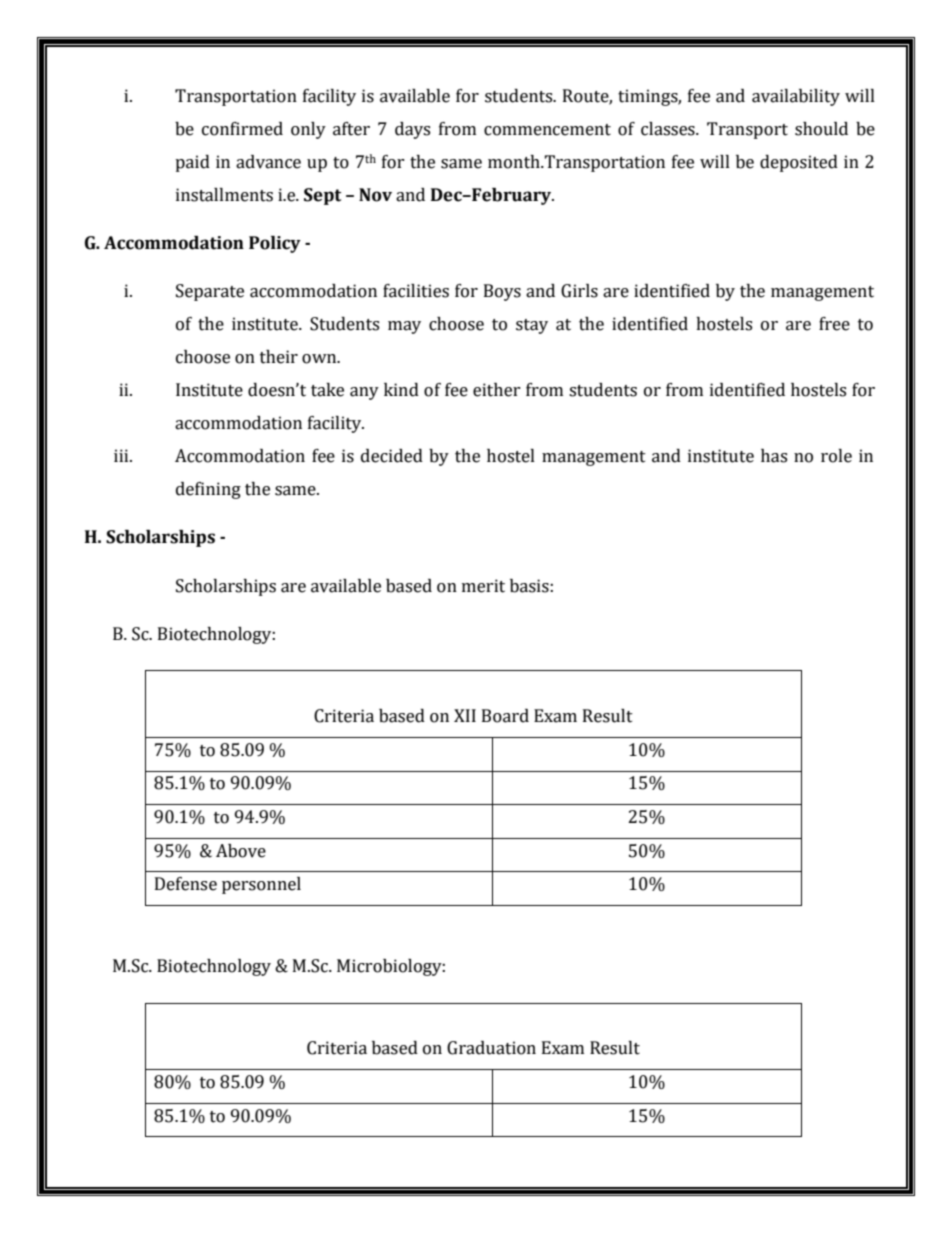 Image resolution: width=952 pixels, height=1233 pixels. Describe the element at coordinates (505, 716) in the image. I see `Board` at that location.
